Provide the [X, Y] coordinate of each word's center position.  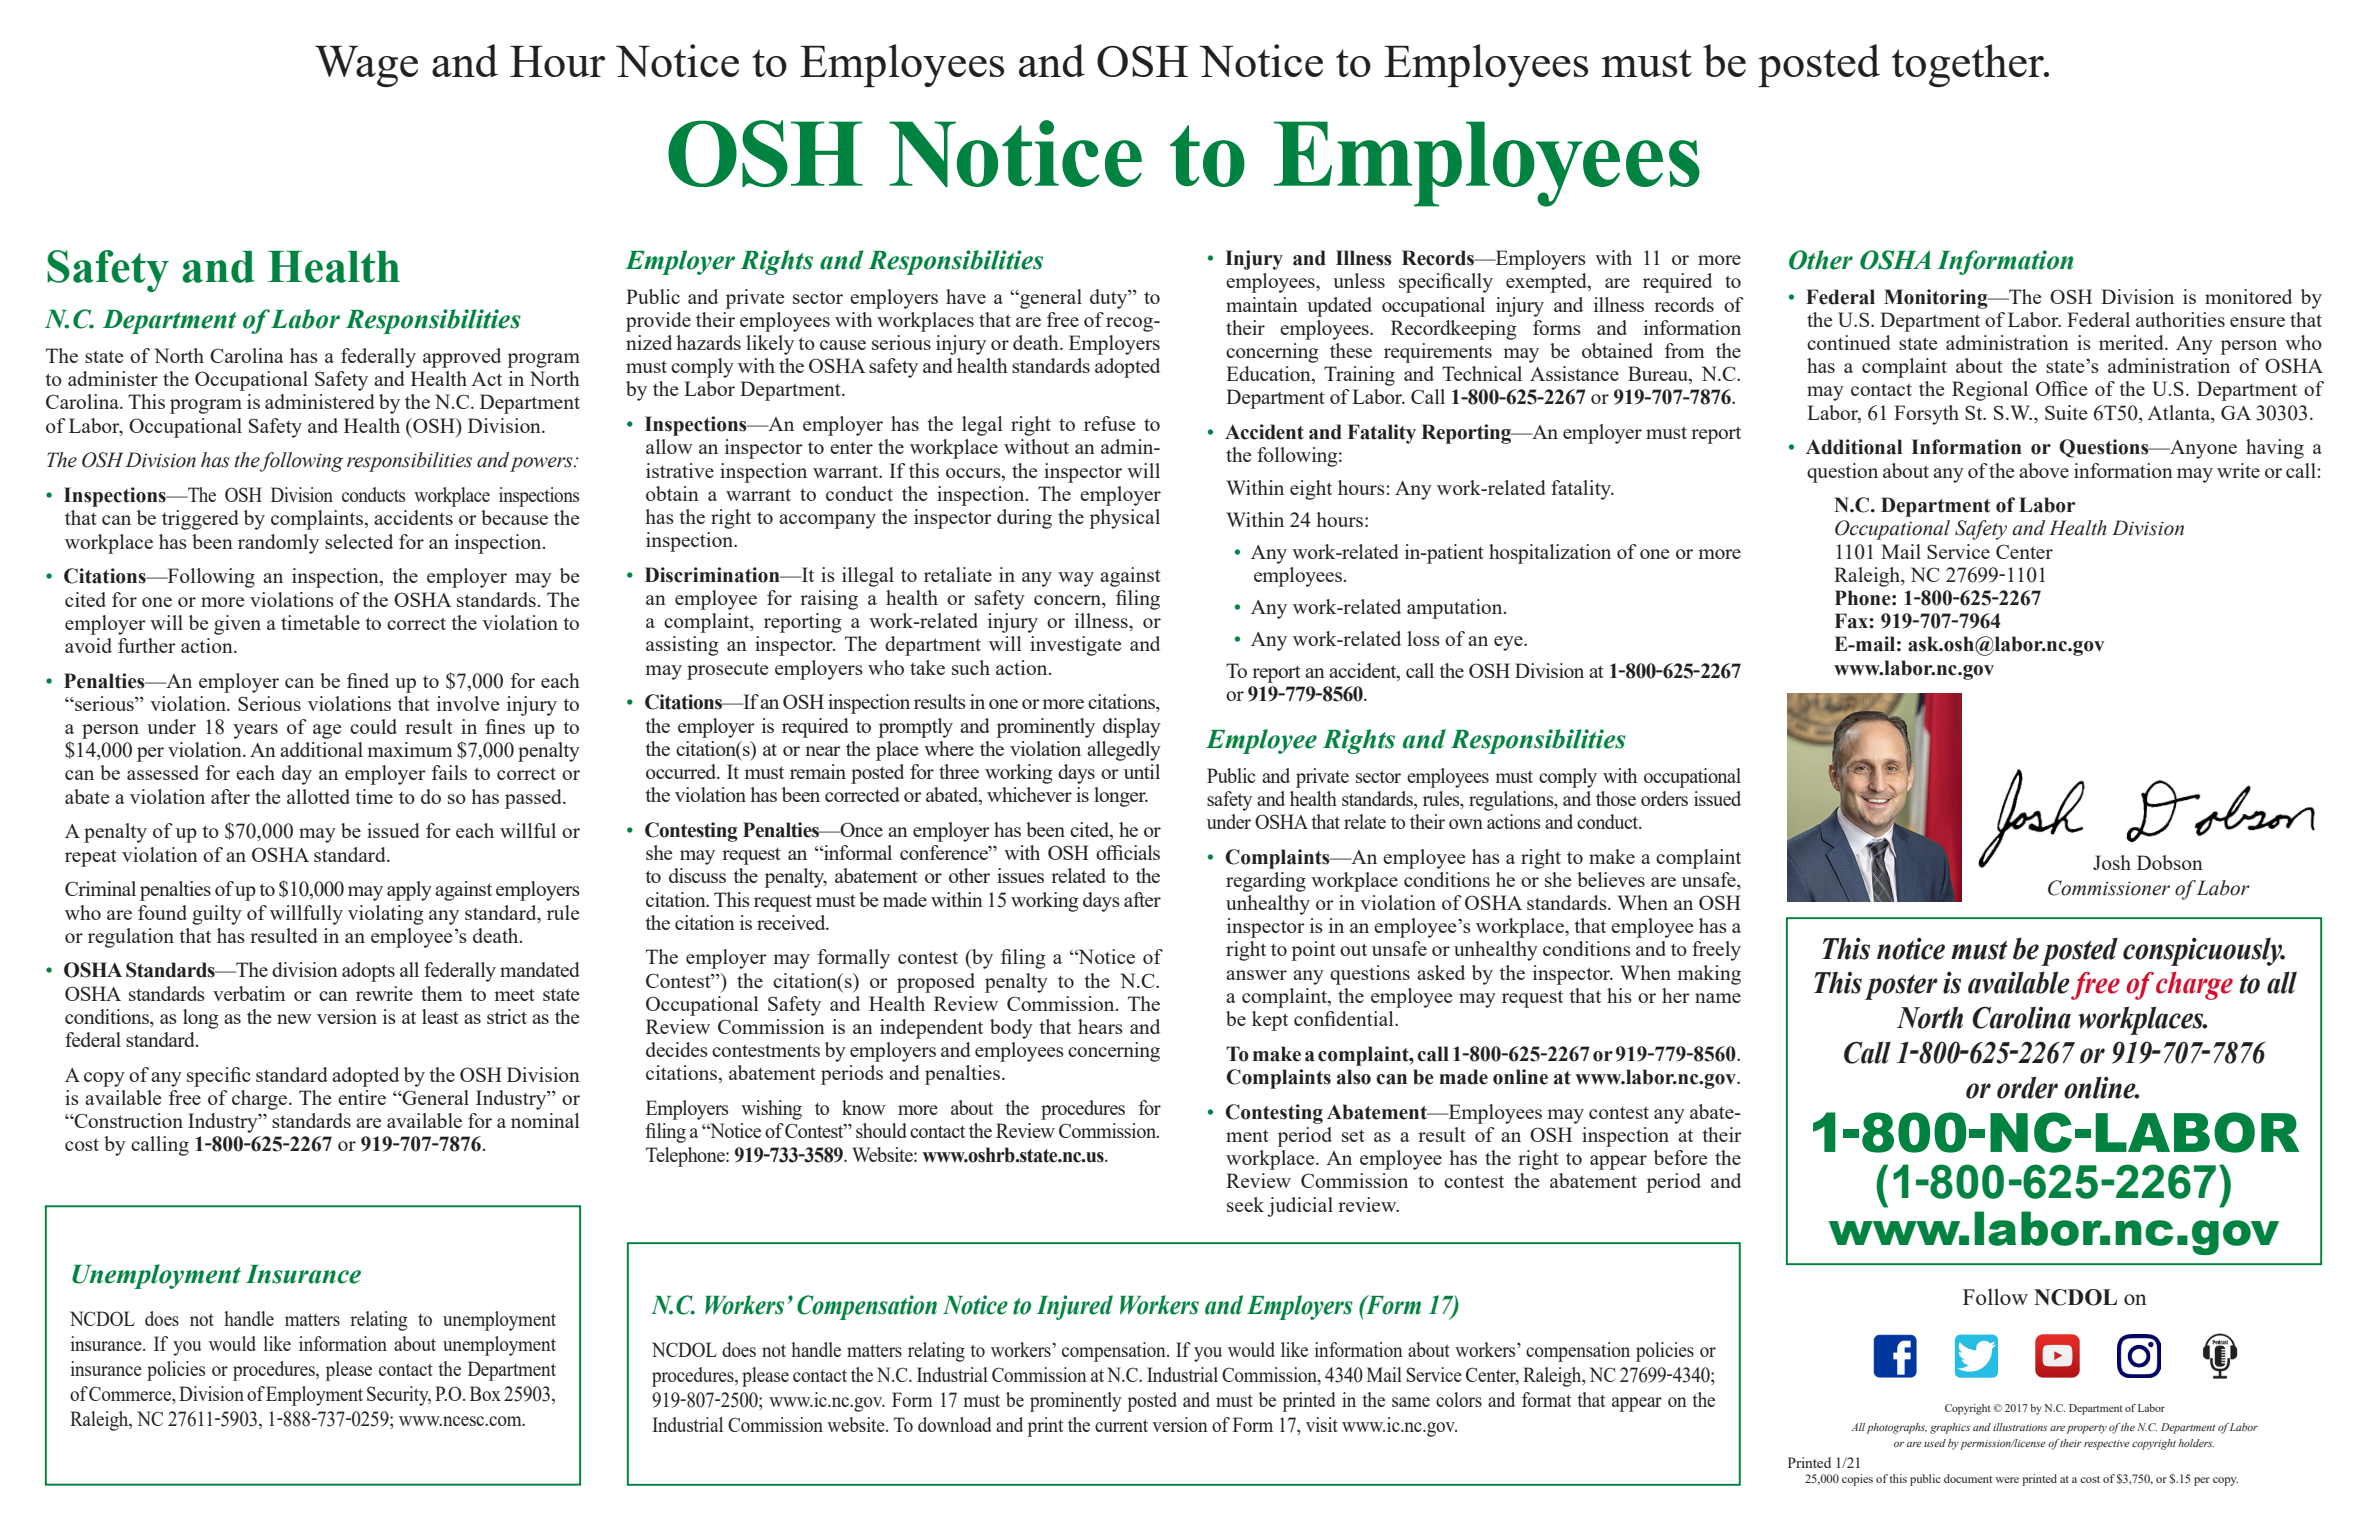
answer [1256, 975]
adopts [368, 972]
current [1121, 1425]
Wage [366, 66]
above [2044, 470]
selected [359, 541]
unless [1359, 280]
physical [1125, 519]
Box [485, 1393]
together [1969, 65]
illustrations [2020, 1427]
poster [1901, 987]
